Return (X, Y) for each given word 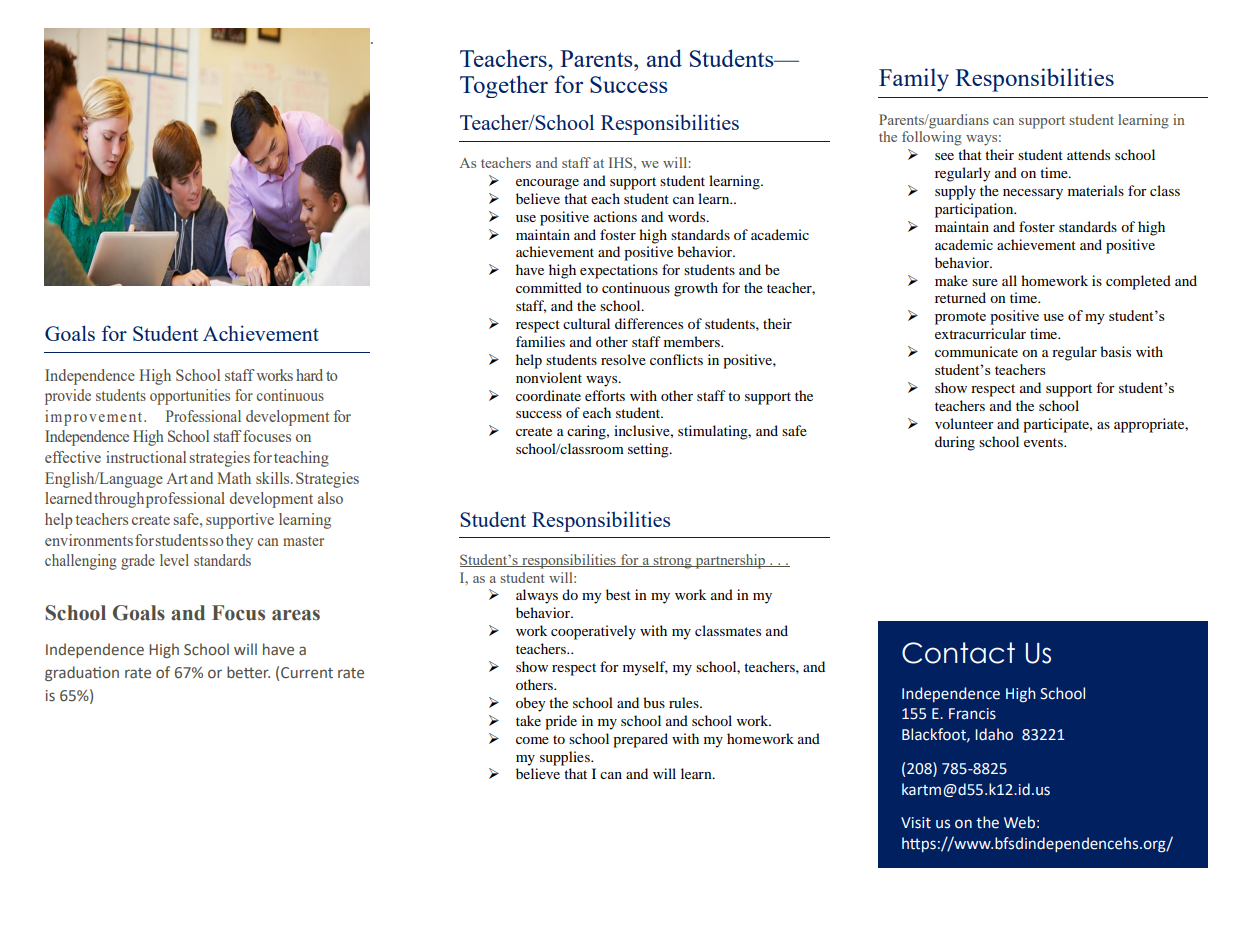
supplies (566, 758)
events (1044, 442)
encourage (547, 184)
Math (234, 478)
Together (504, 86)
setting (649, 450)
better (248, 672)
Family (914, 80)
